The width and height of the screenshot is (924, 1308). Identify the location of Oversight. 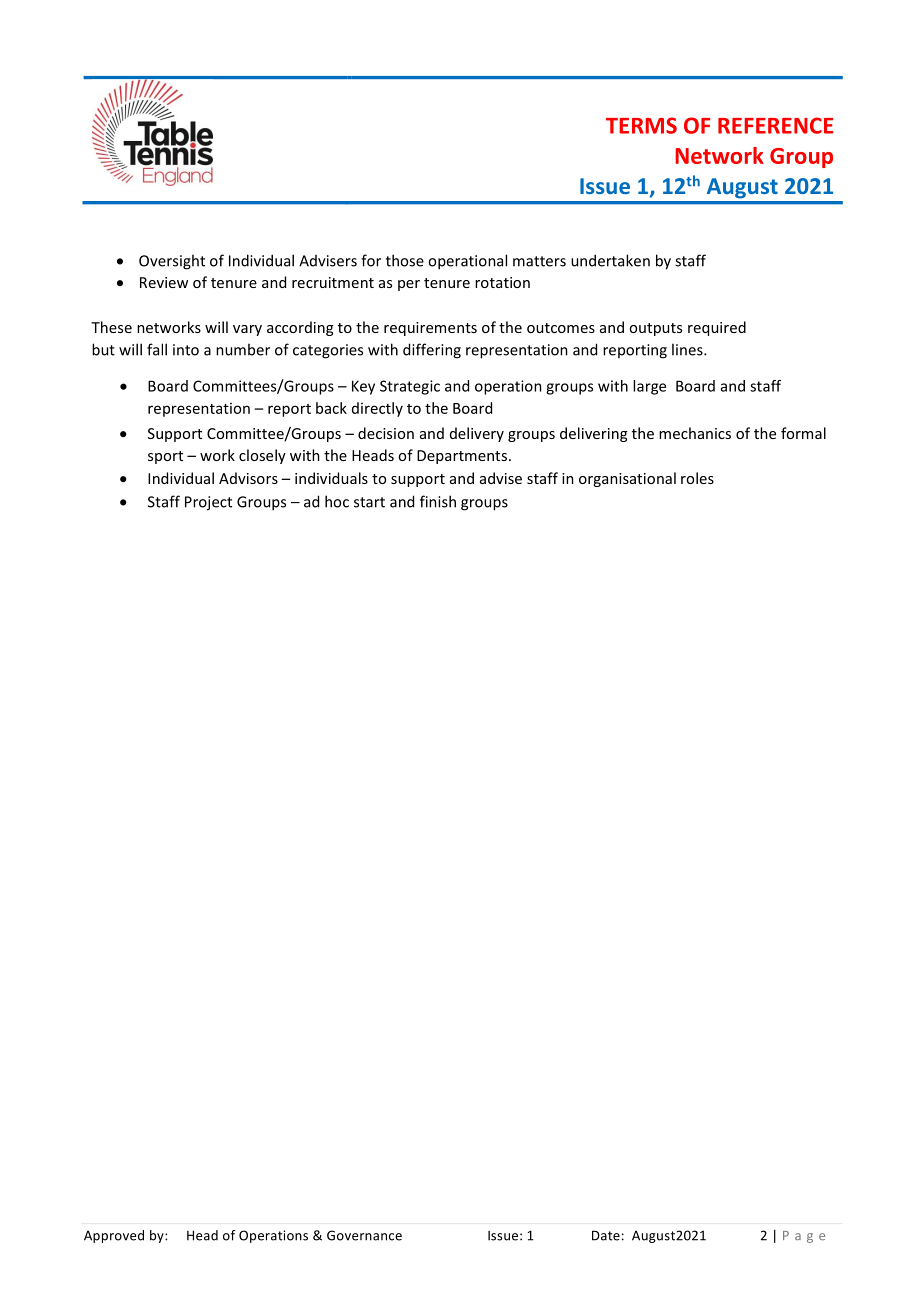
(172, 262).
